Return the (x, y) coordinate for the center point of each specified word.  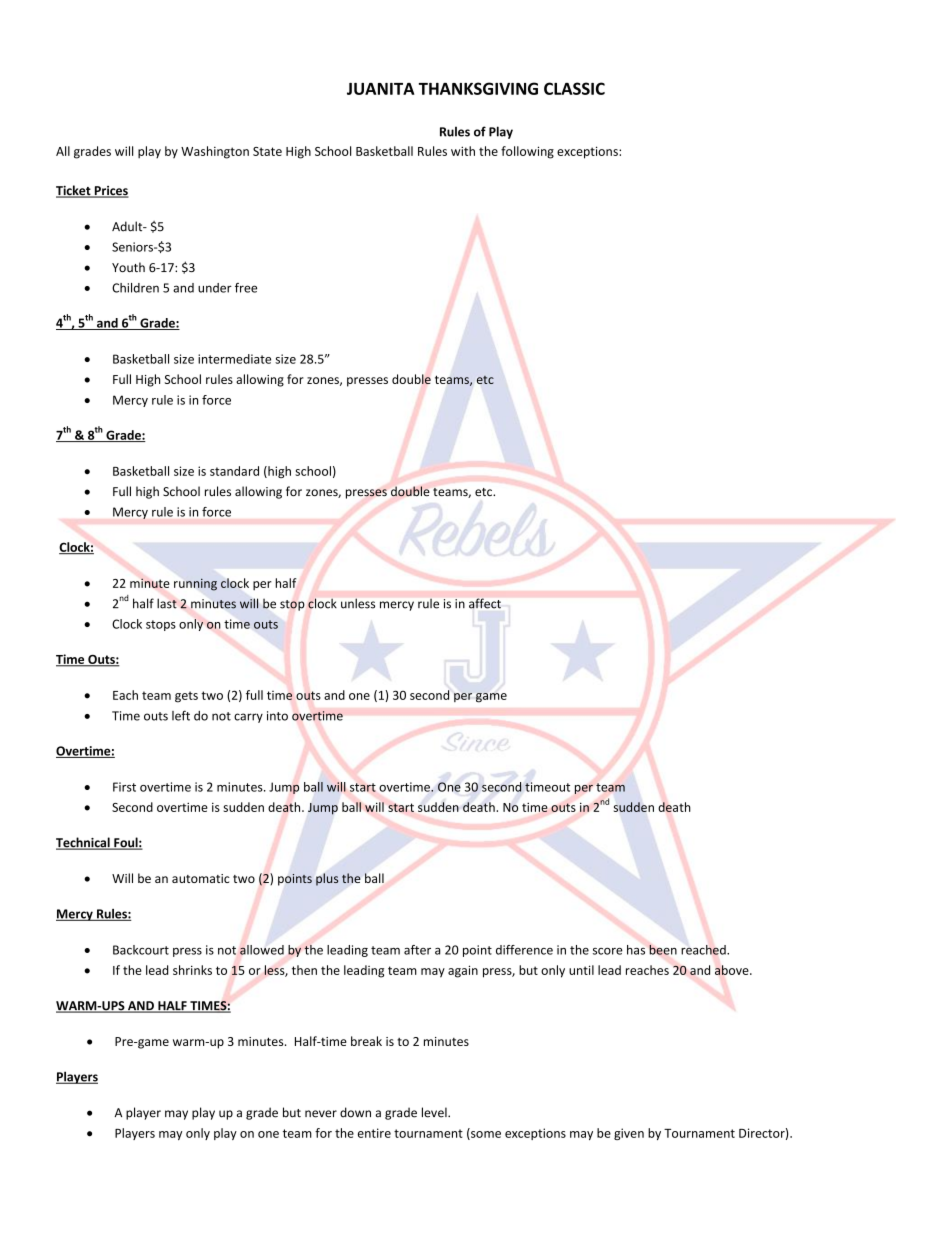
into (277, 716)
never (321, 1114)
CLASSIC (574, 88)
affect (485, 603)
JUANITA (381, 89)
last (167, 603)
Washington (215, 152)
